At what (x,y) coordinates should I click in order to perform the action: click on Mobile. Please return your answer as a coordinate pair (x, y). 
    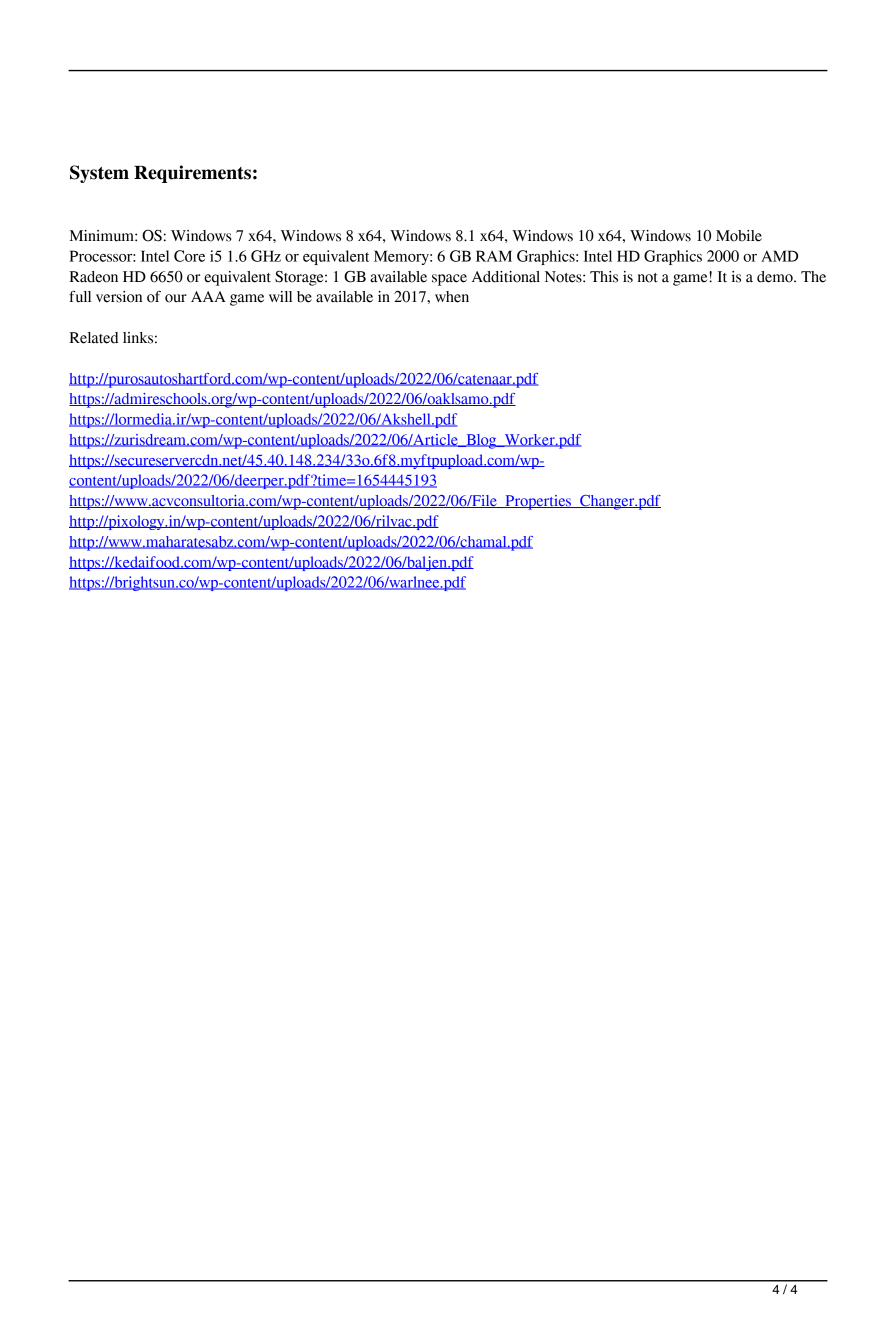
    Looking at the image, I should click on (739, 236).
